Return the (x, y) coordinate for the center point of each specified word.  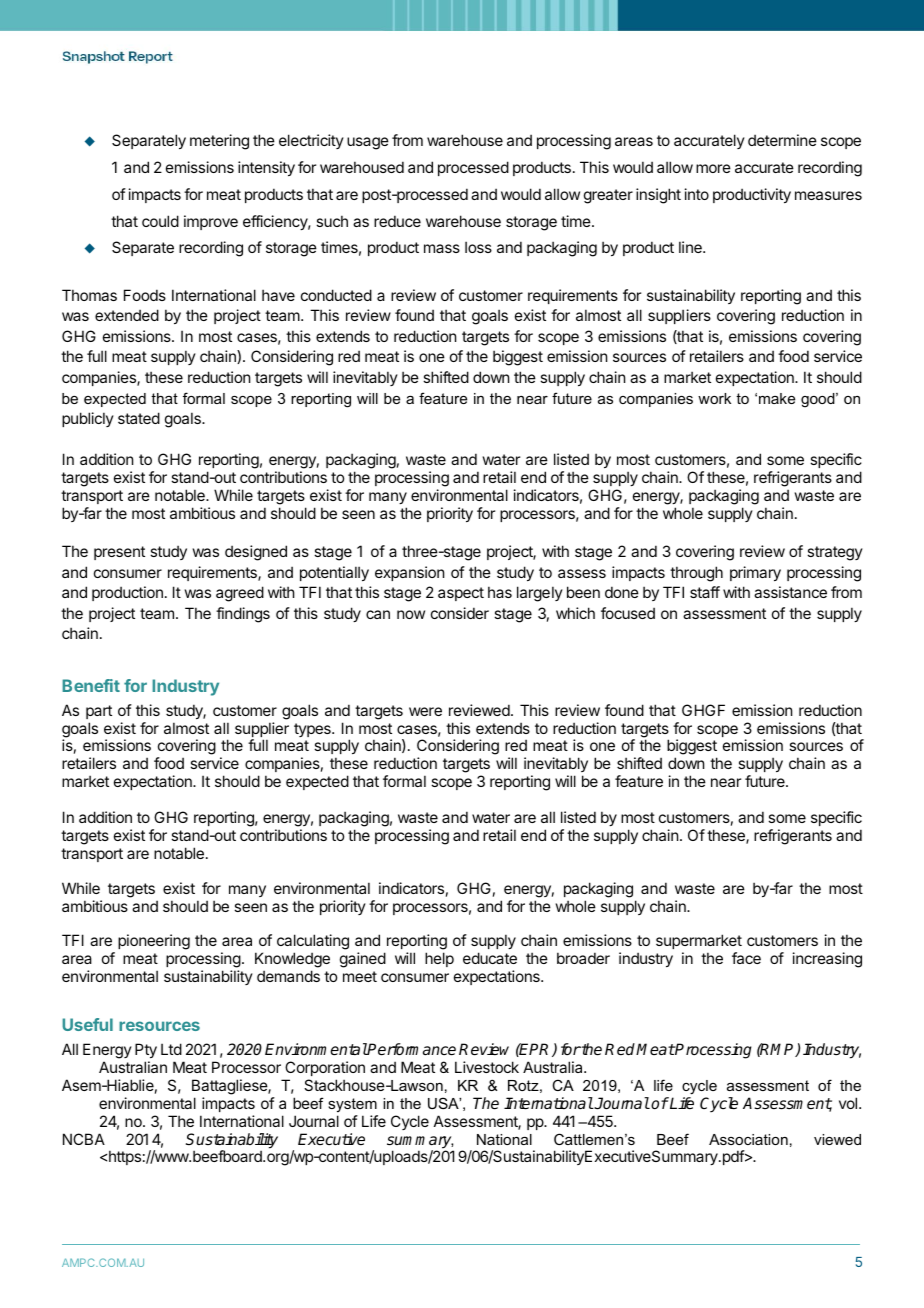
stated (139, 418)
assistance (790, 592)
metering (219, 142)
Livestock (487, 1067)
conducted (336, 295)
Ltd (171, 1049)
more (713, 168)
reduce (397, 221)
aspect (461, 594)
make (777, 398)
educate (490, 958)
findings (243, 615)
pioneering (154, 942)
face (746, 958)
